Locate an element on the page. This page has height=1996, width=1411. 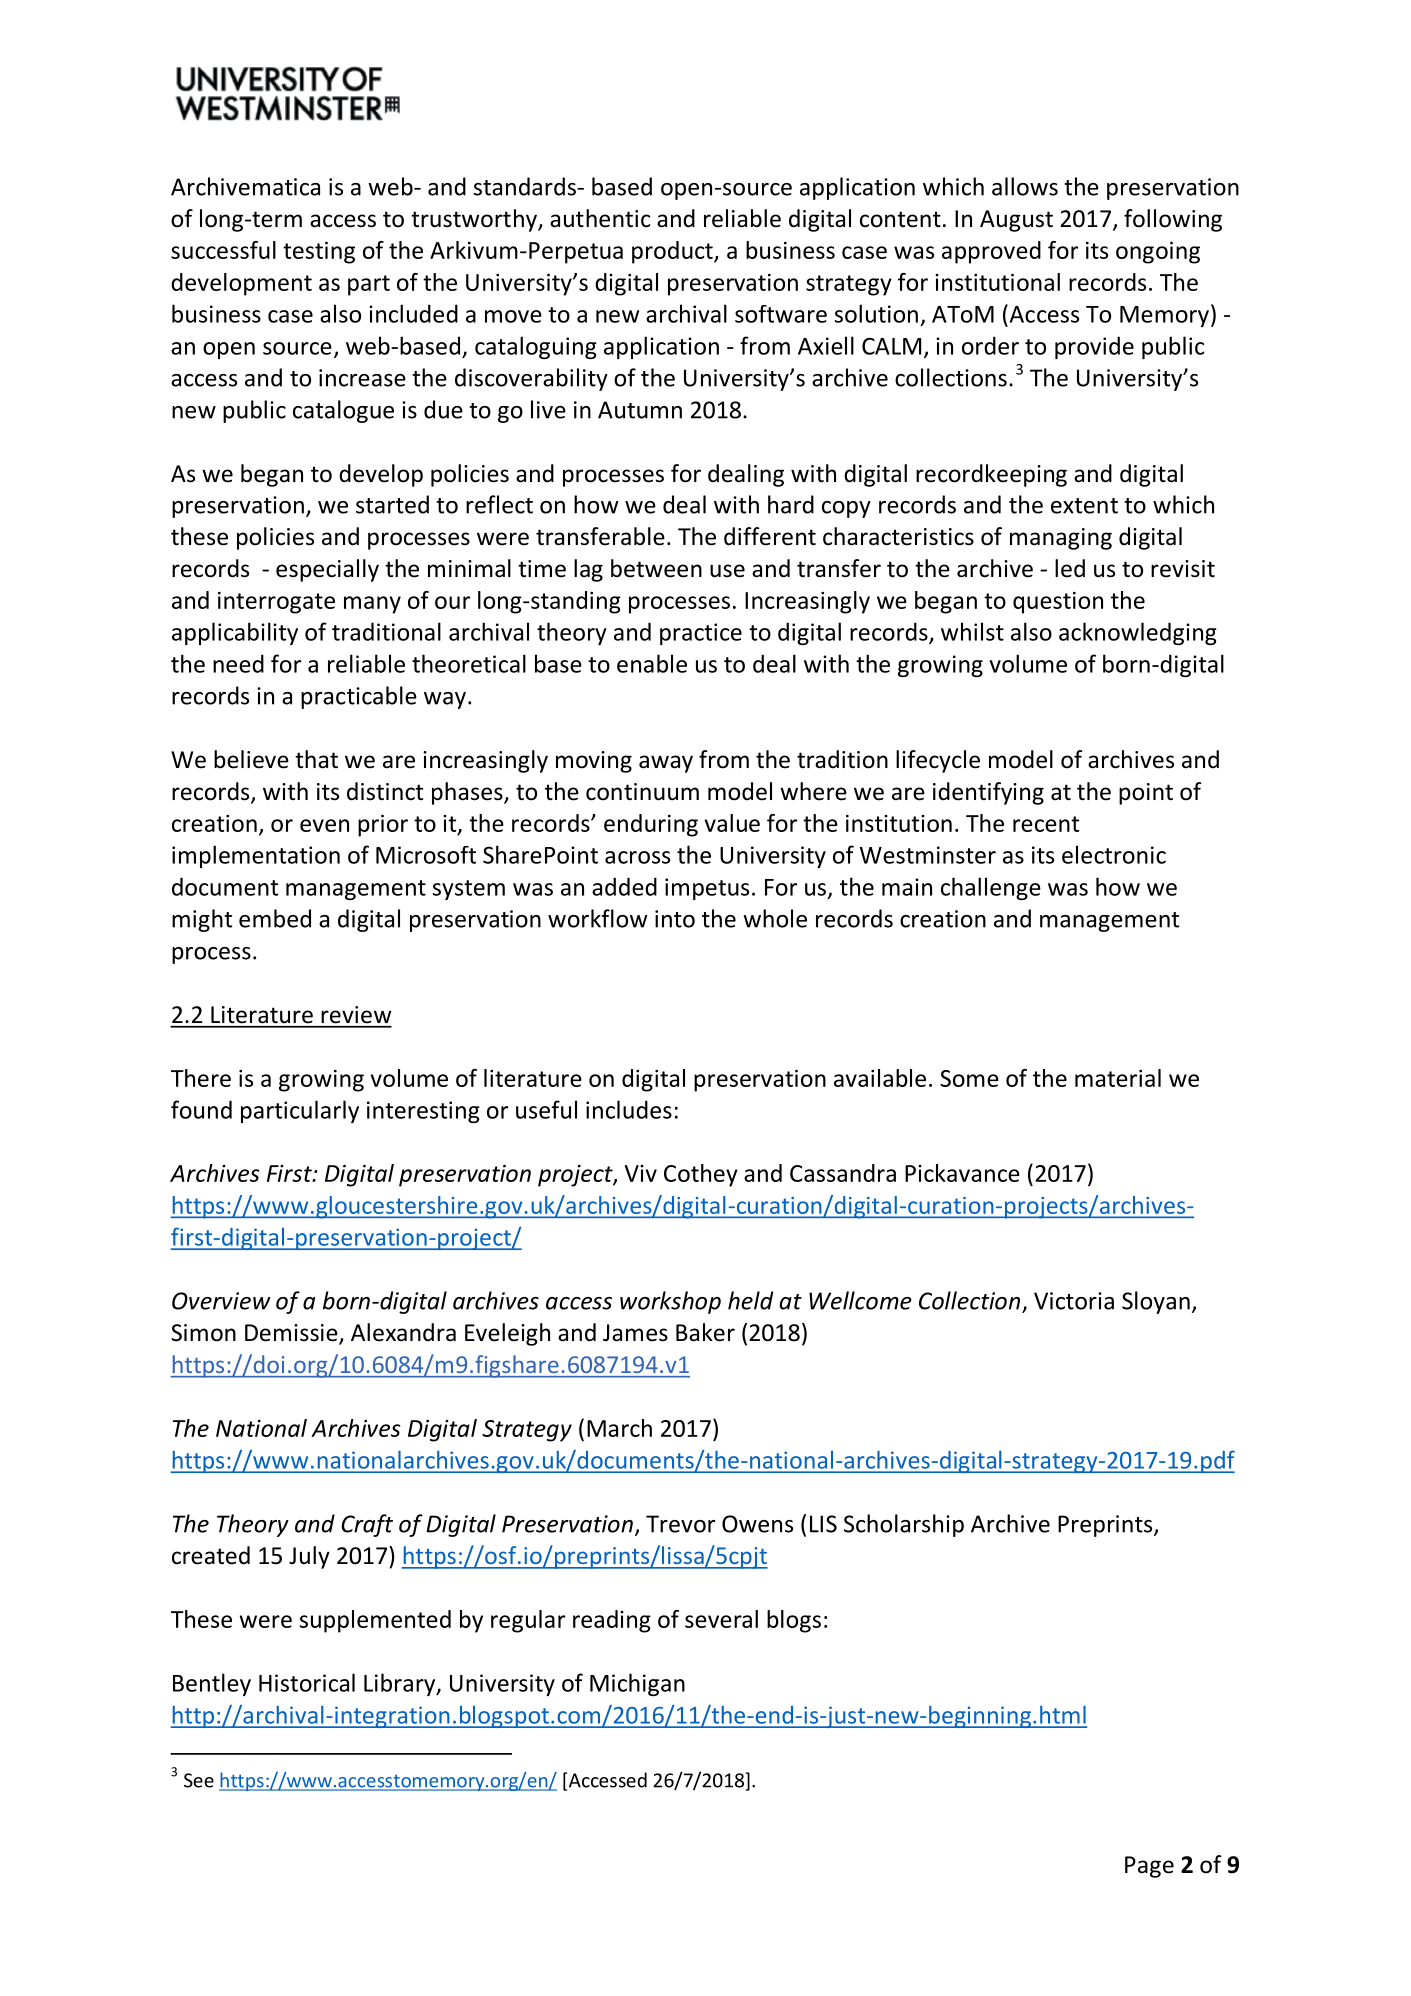
includes is located at coordinates (629, 1109).
